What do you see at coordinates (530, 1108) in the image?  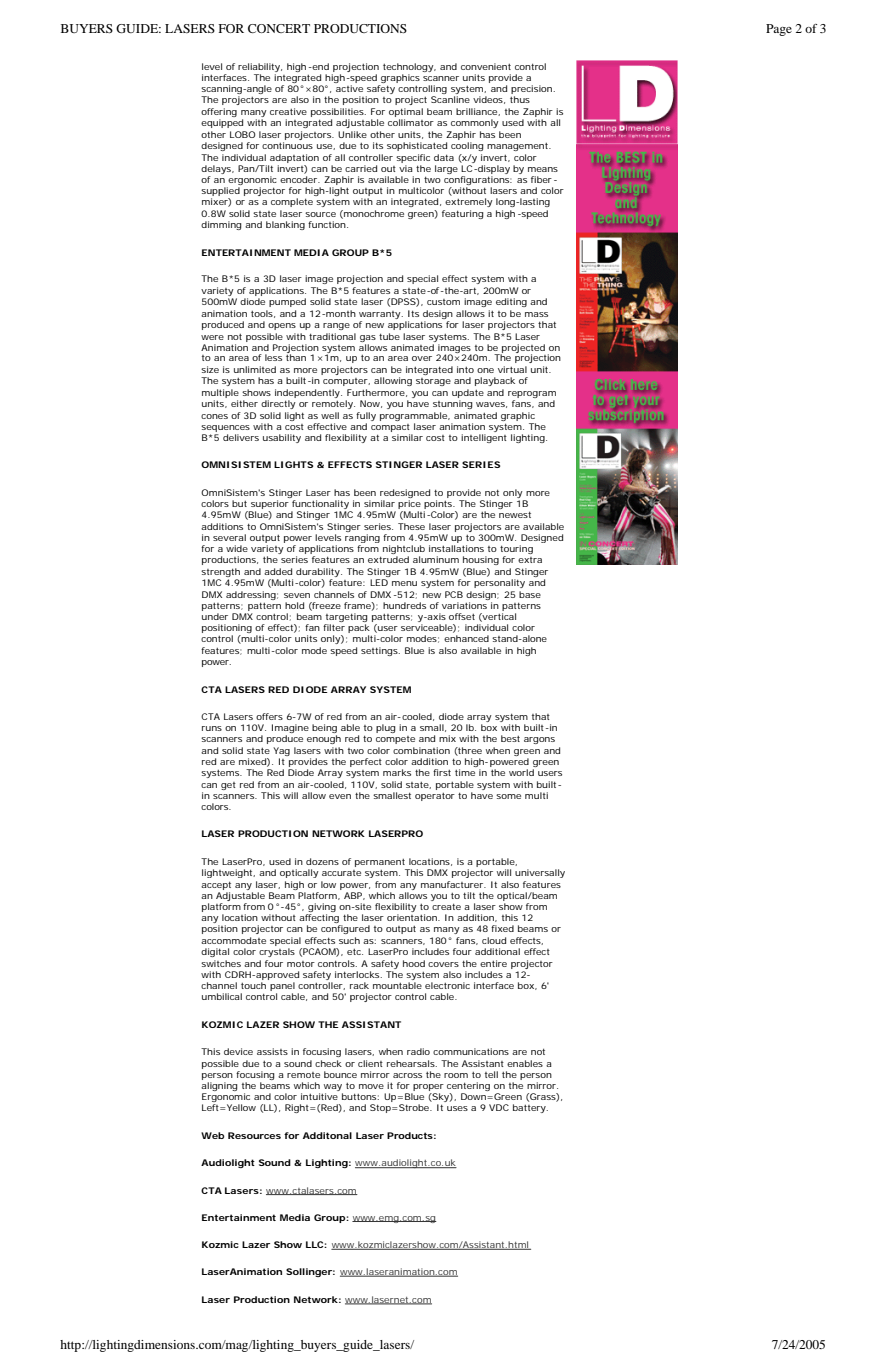 I see `battery` at bounding box center [530, 1108].
